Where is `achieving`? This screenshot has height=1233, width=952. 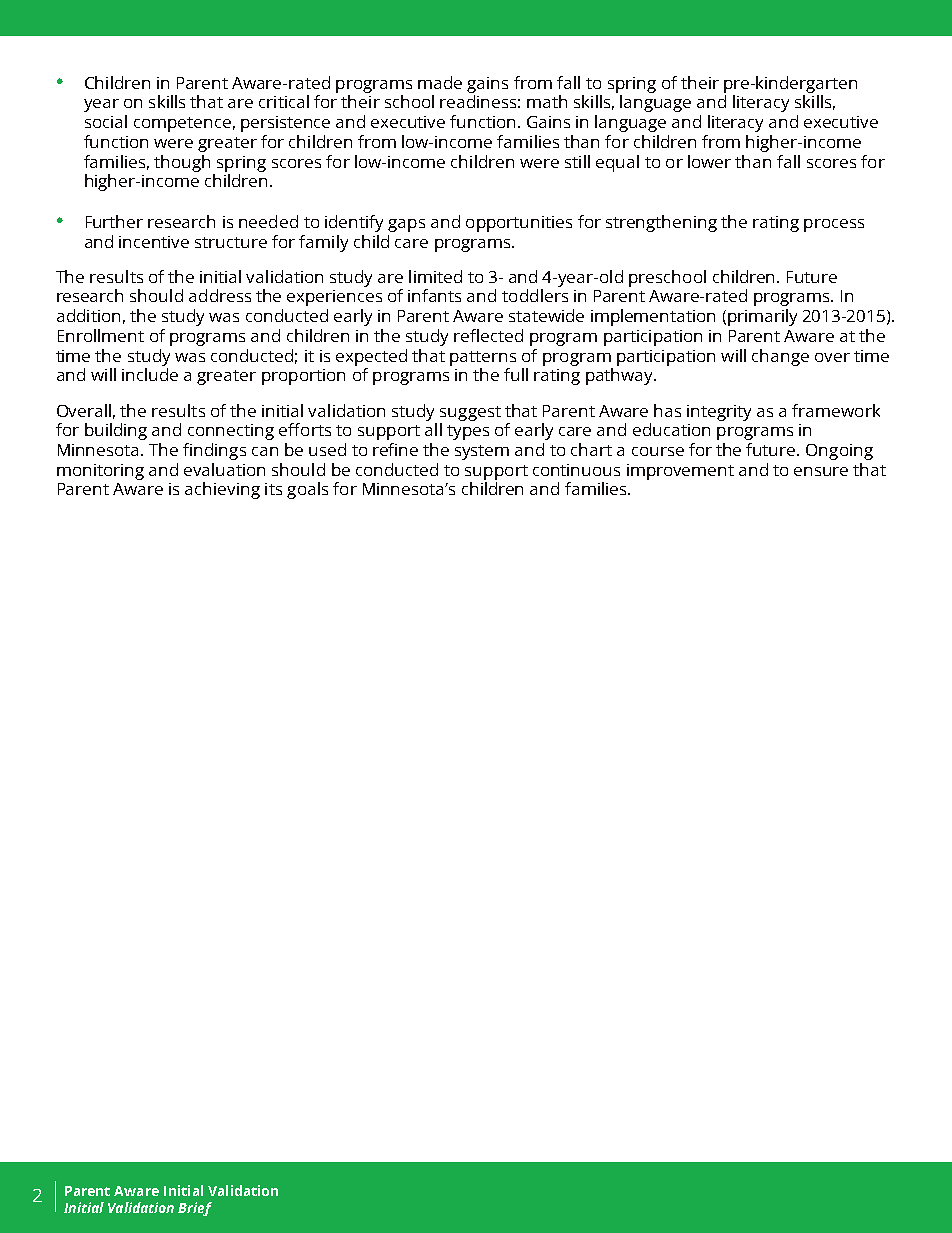
achieving is located at coordinates (222, 490).
